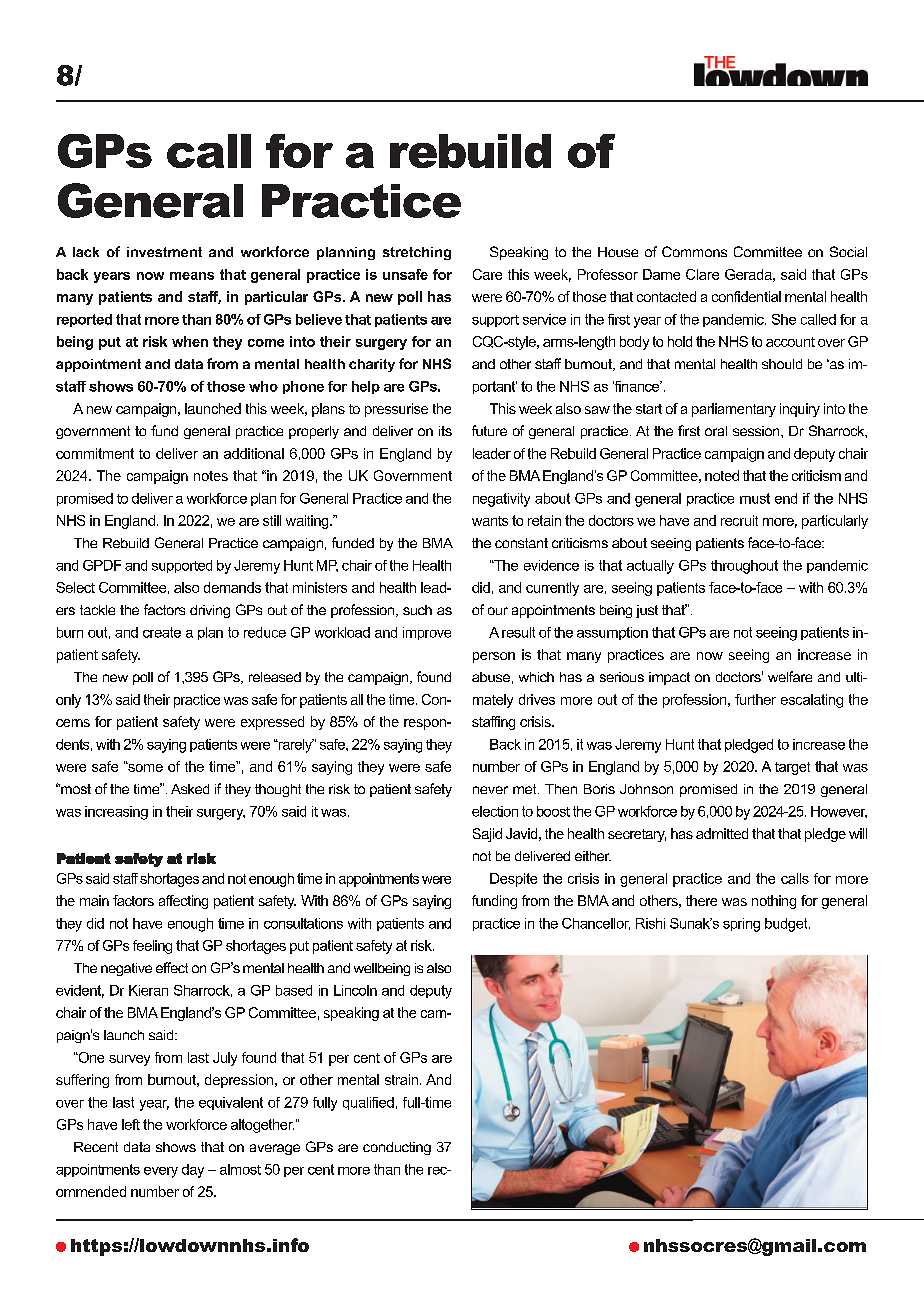 Image resolution: width=924 pixels, height=1308 pixels. What do you see at coordinates (755, 498) in the document?
I see `must` at bounding box center [755, 498].
